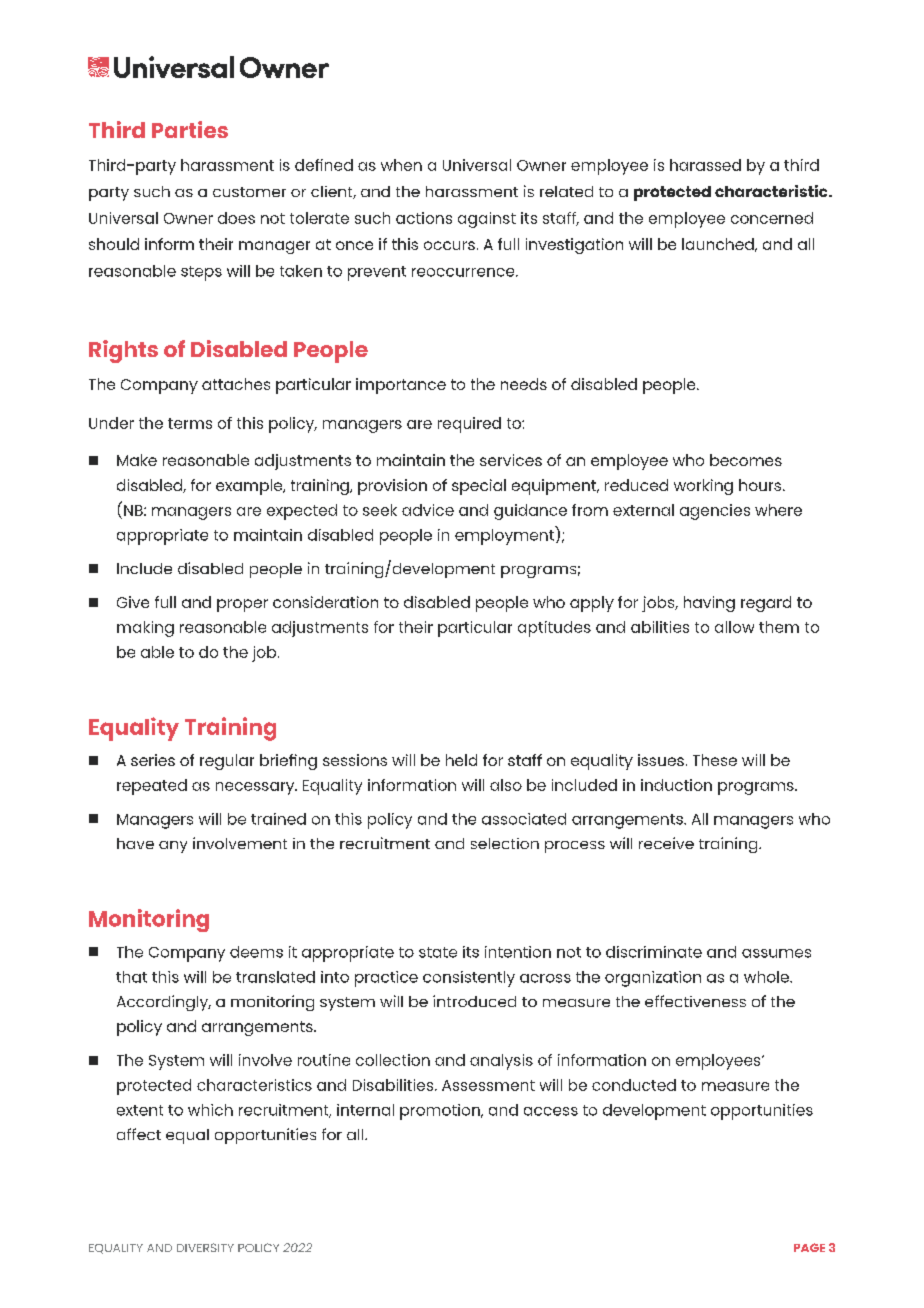 This screenshot has height=1308, width=924. What do you see at coordinates (776, 953) in the screenshot?
I see `assumes` at bounding box center [776, 953].
